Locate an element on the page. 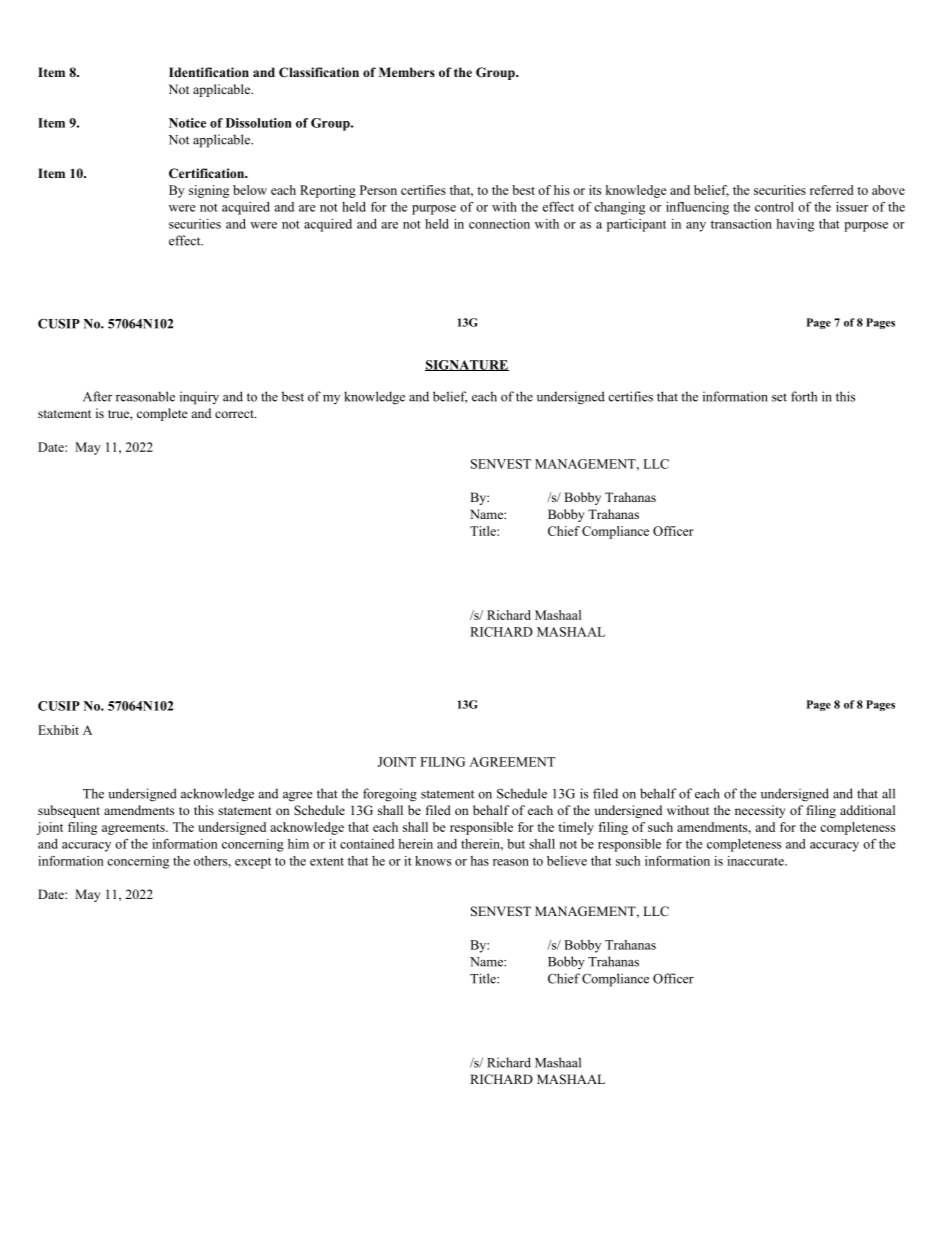 This document has width=952, height=1233. inaccurate is located at coordinates (756, 861).
